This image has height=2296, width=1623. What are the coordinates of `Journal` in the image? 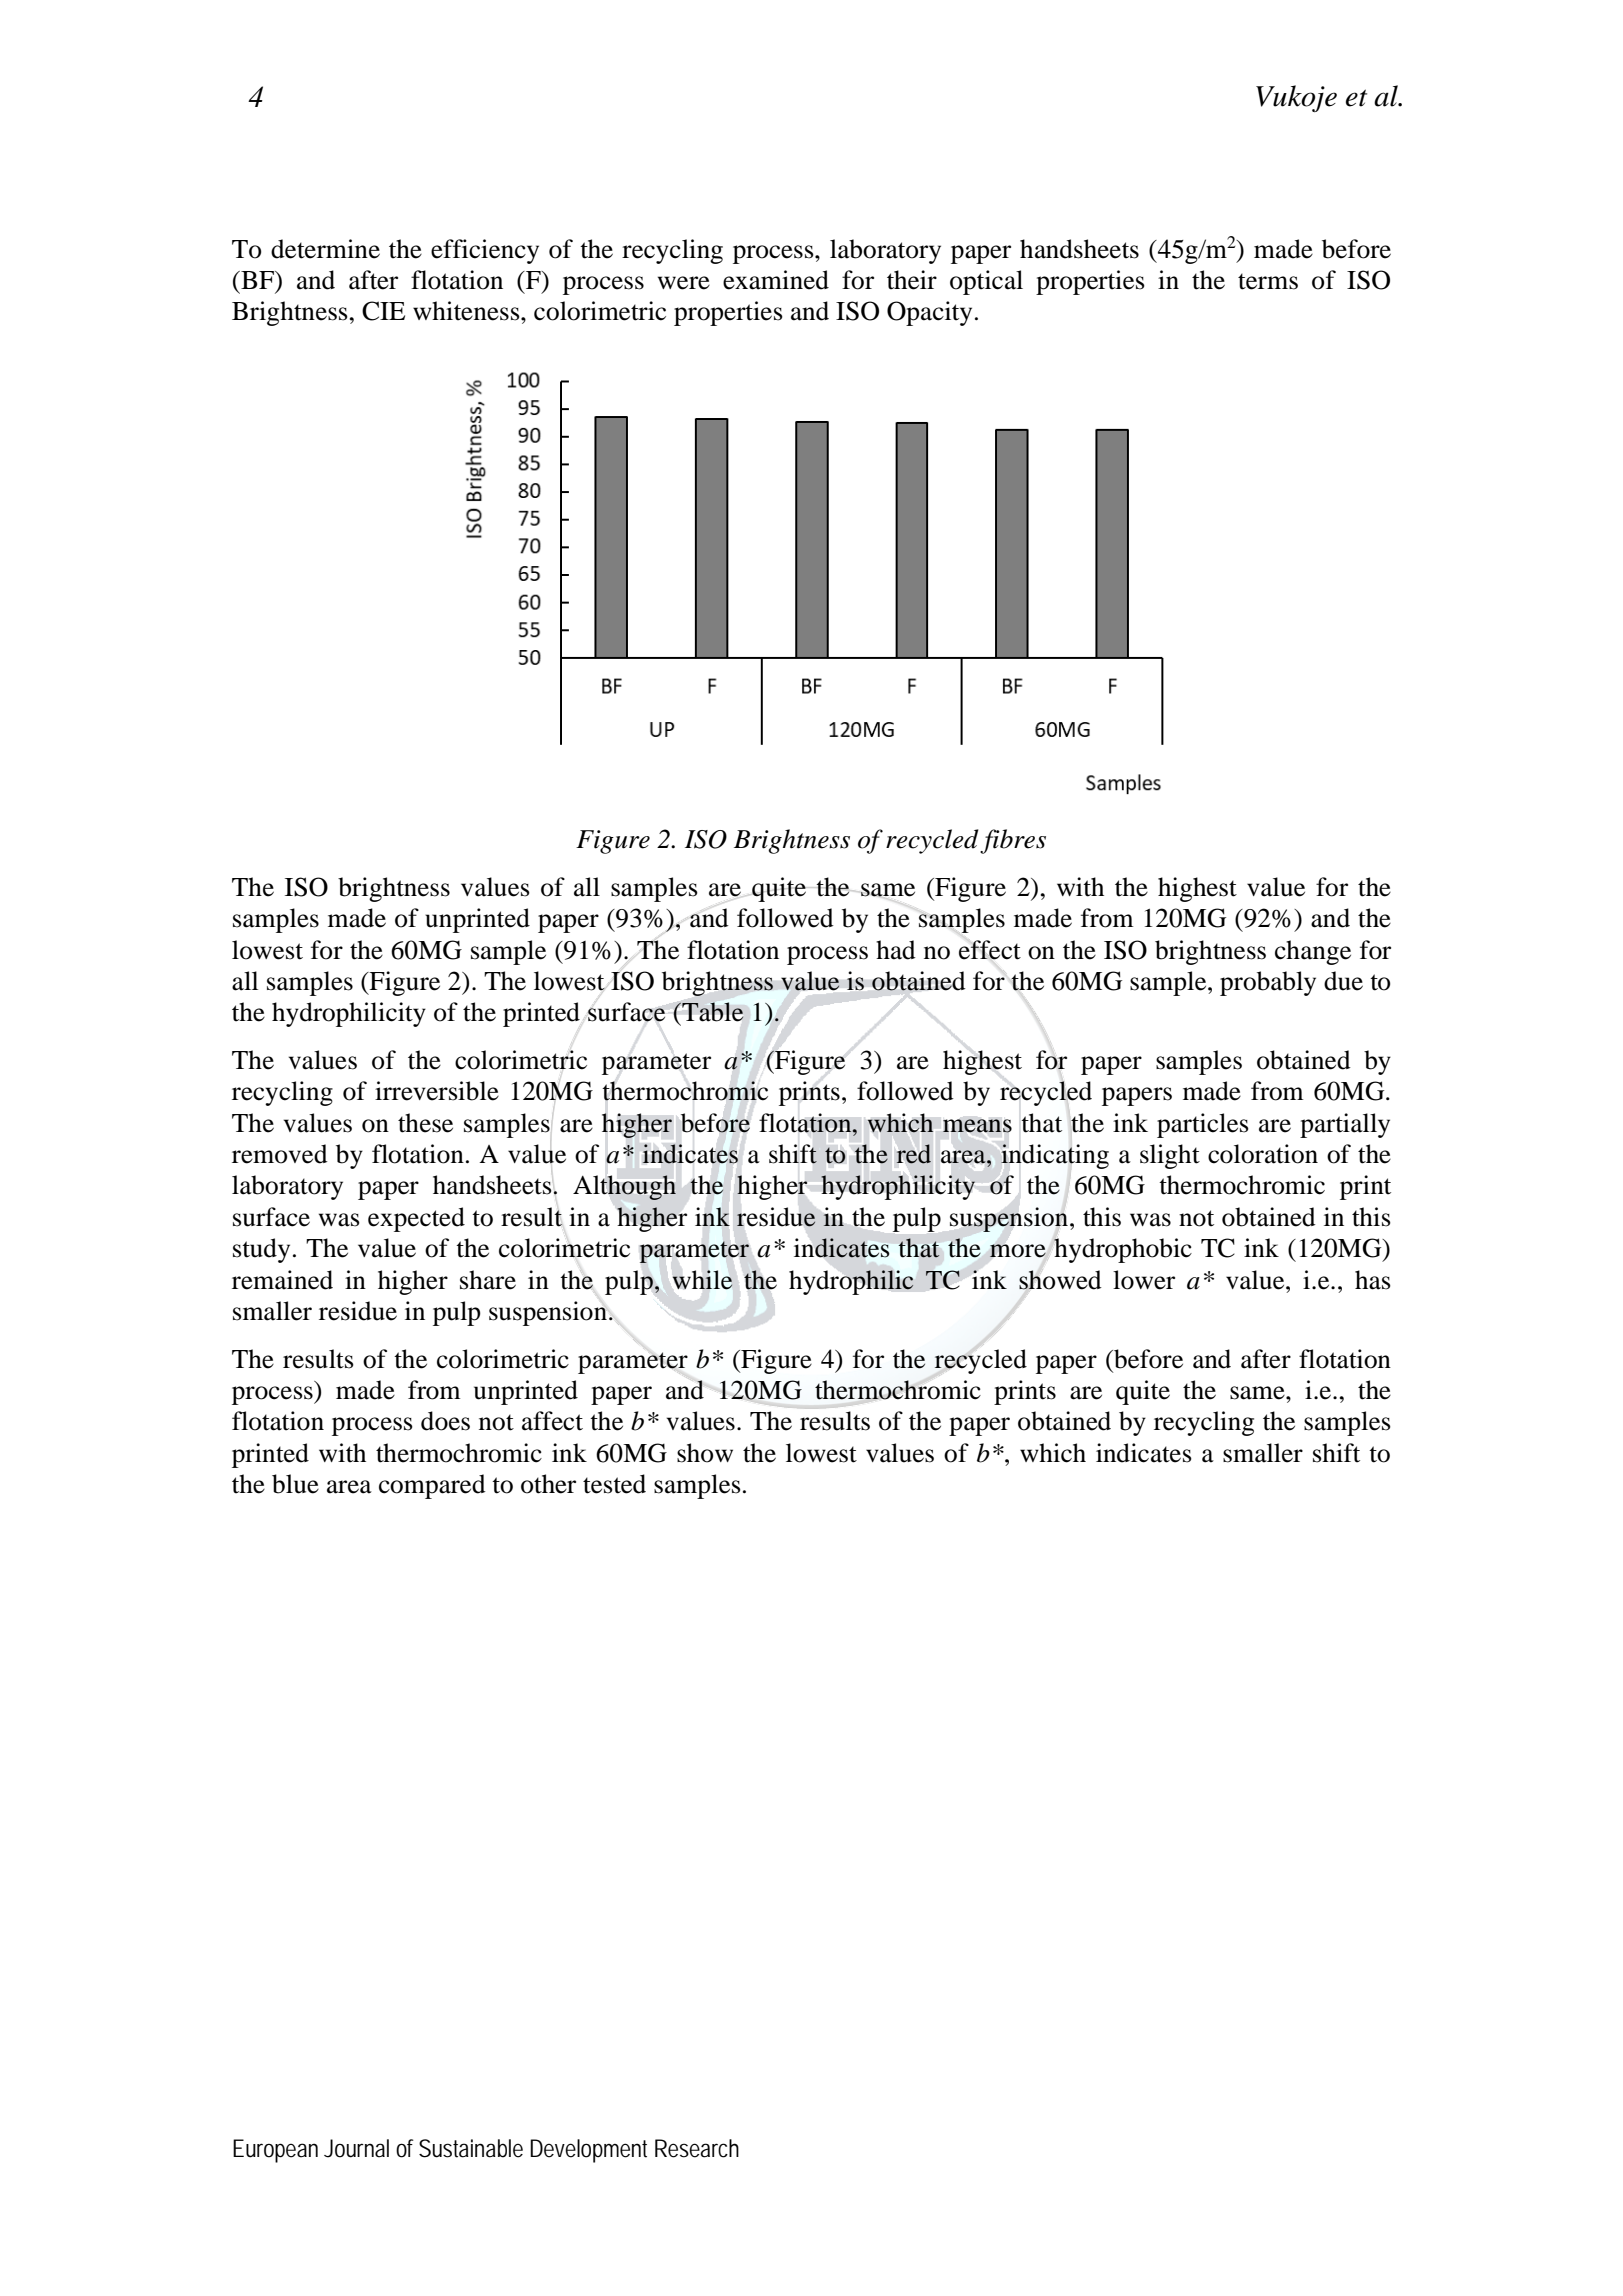 It's located at (356, 2148).
